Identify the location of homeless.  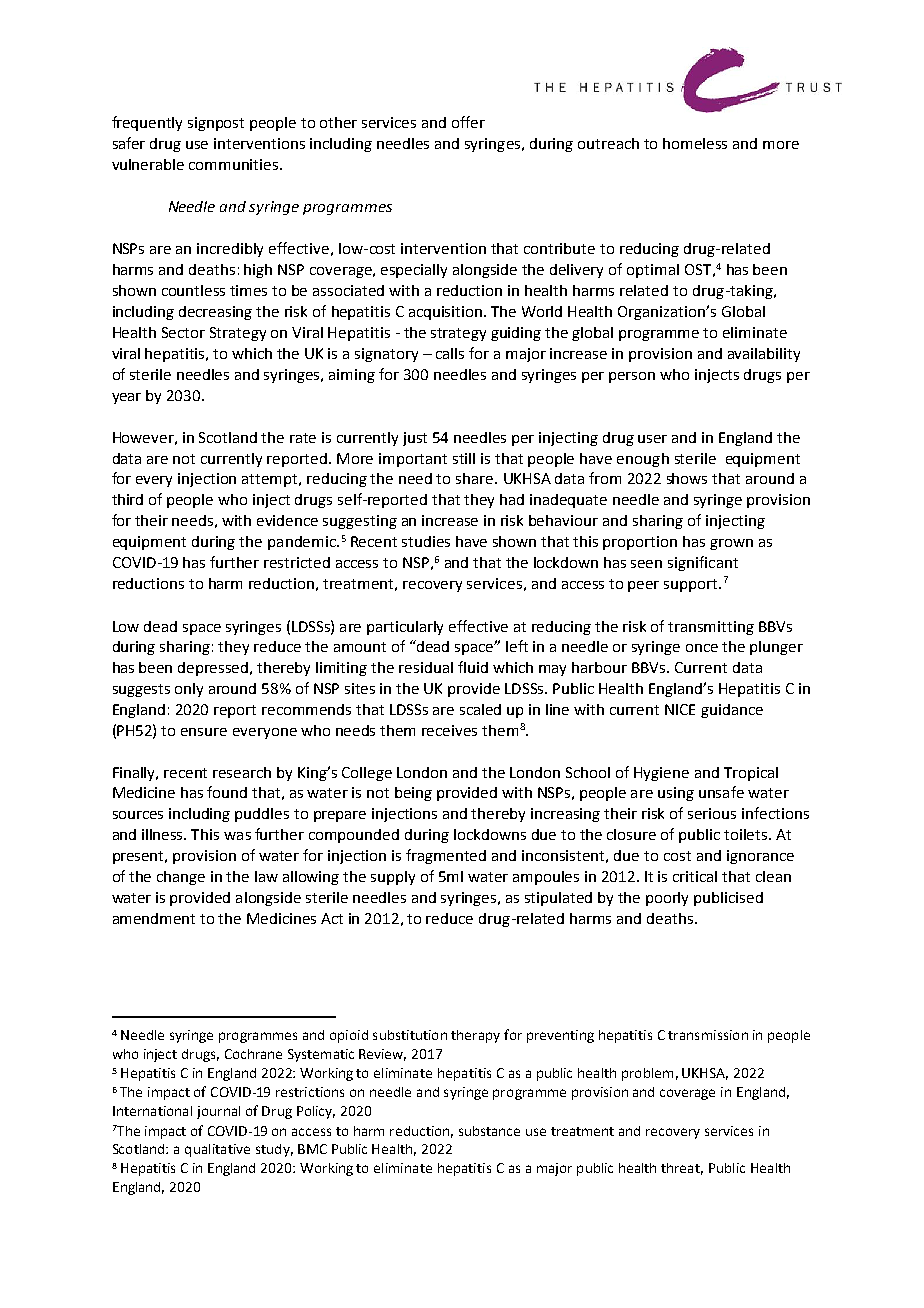
(695, 143).
